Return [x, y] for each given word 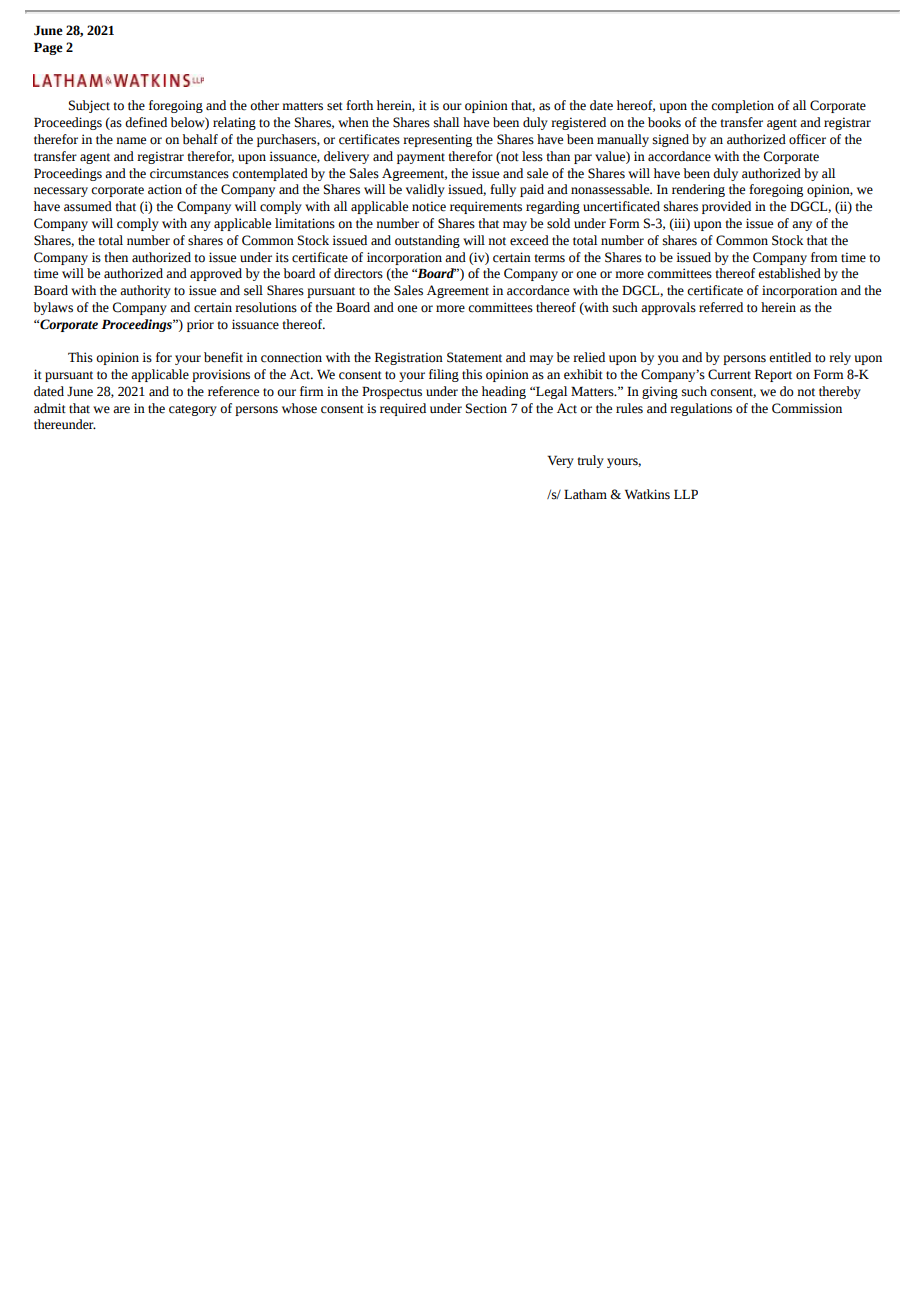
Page [48, 48]
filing [444, 375]
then [116, 257]
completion [742, 106]
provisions [221, 375]
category [193, 410]
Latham [585, 494]
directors [358, 273]
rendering [698, 190]
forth [359, 105]
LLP [686, 494]
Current [729, 374]
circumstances [189, 173]
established [789, 273]
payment [421, 158]
